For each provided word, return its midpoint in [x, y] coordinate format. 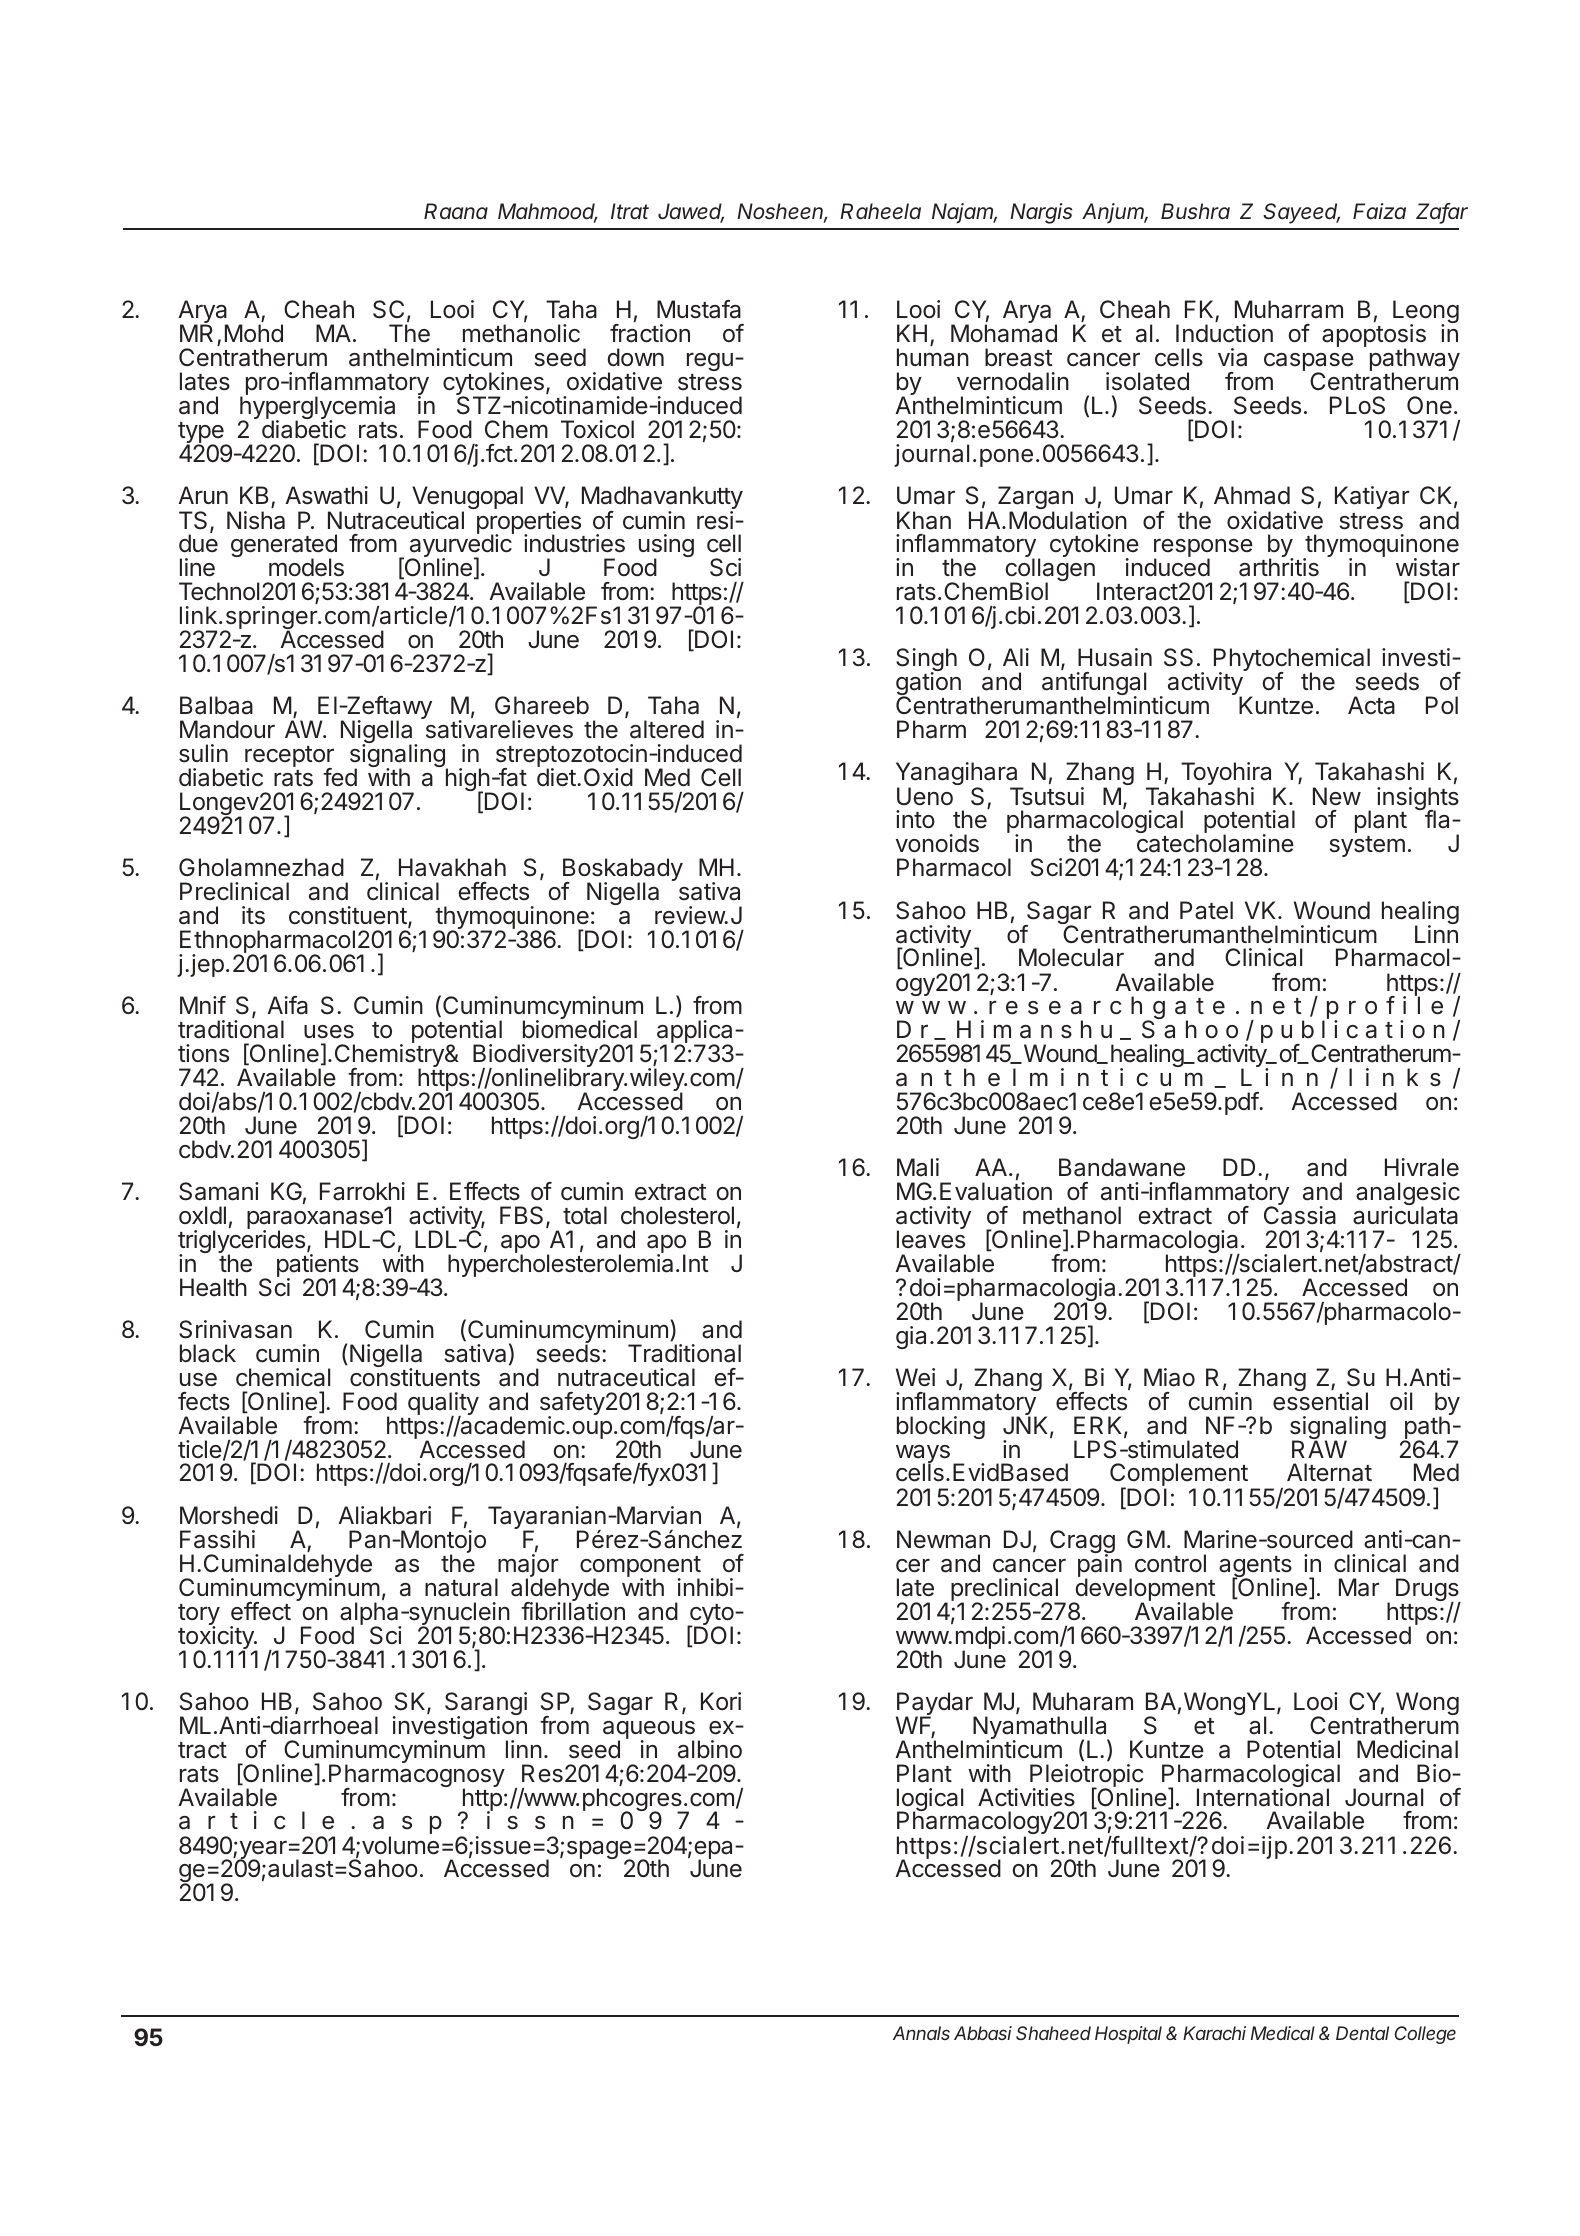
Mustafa [699, 309]
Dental [1362, 2033]
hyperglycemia [317, 409]
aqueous [649, 1731]
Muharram [1289, 309]
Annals [921, 2033]
